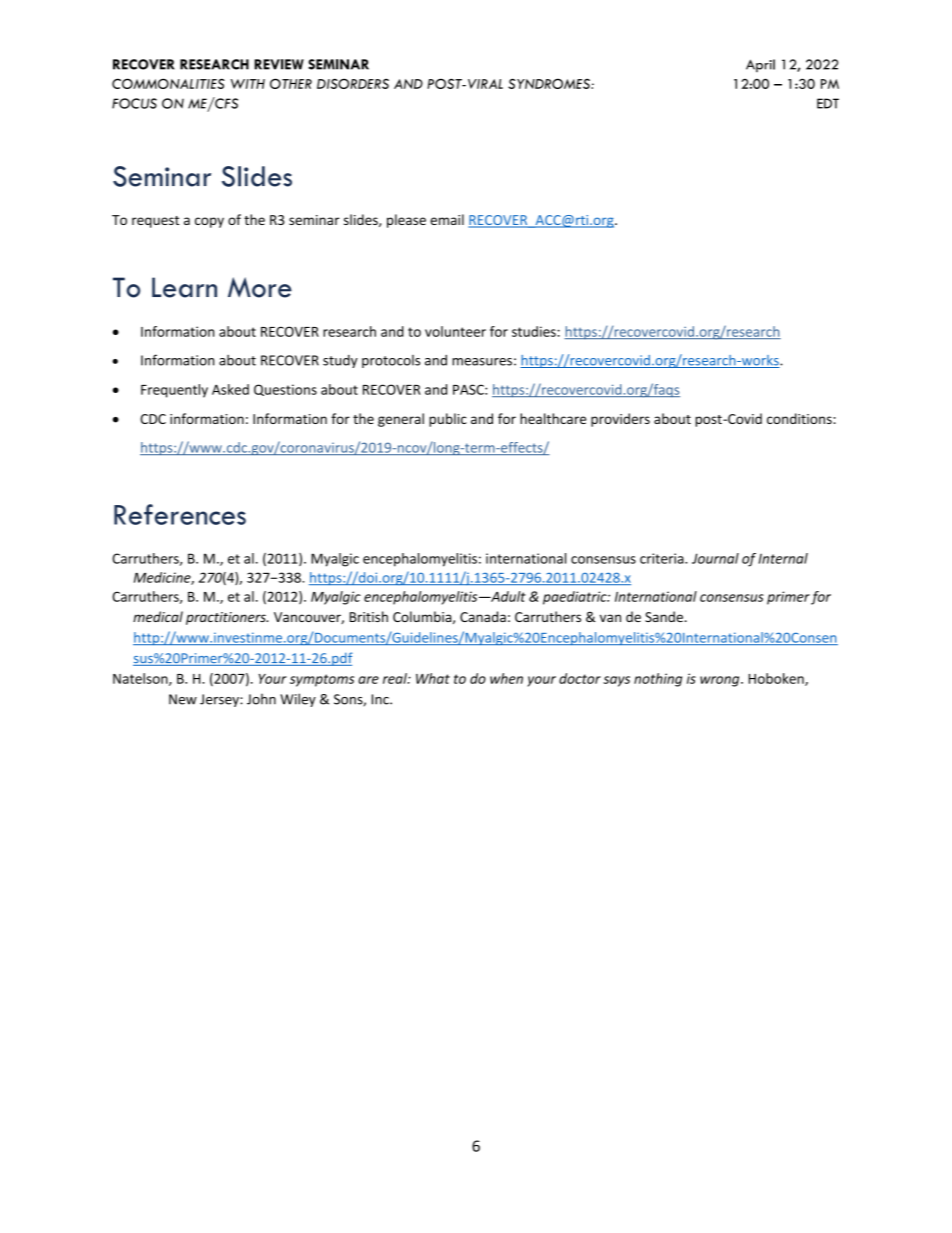 This screenshot has height=1233, width=952. What do you see at coordinates (506, 678) in the screenshot?
I see `when` at bounding box center [506, 678].
